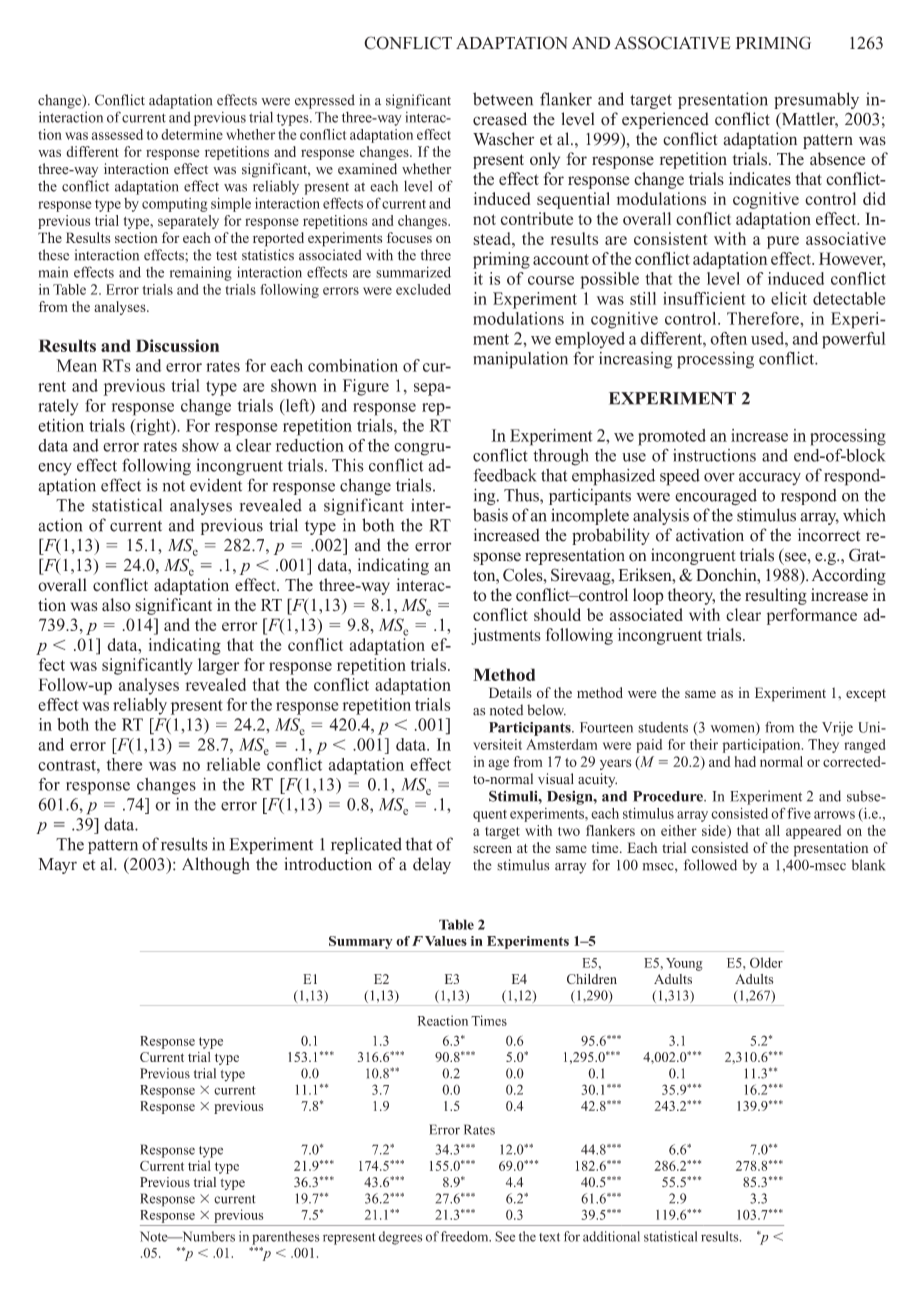 Image resolution: width=924 pixels, height=1307 pixels. Describe the element at coordinates (812, 616) in the screenshot. I see `performance` at that location.
